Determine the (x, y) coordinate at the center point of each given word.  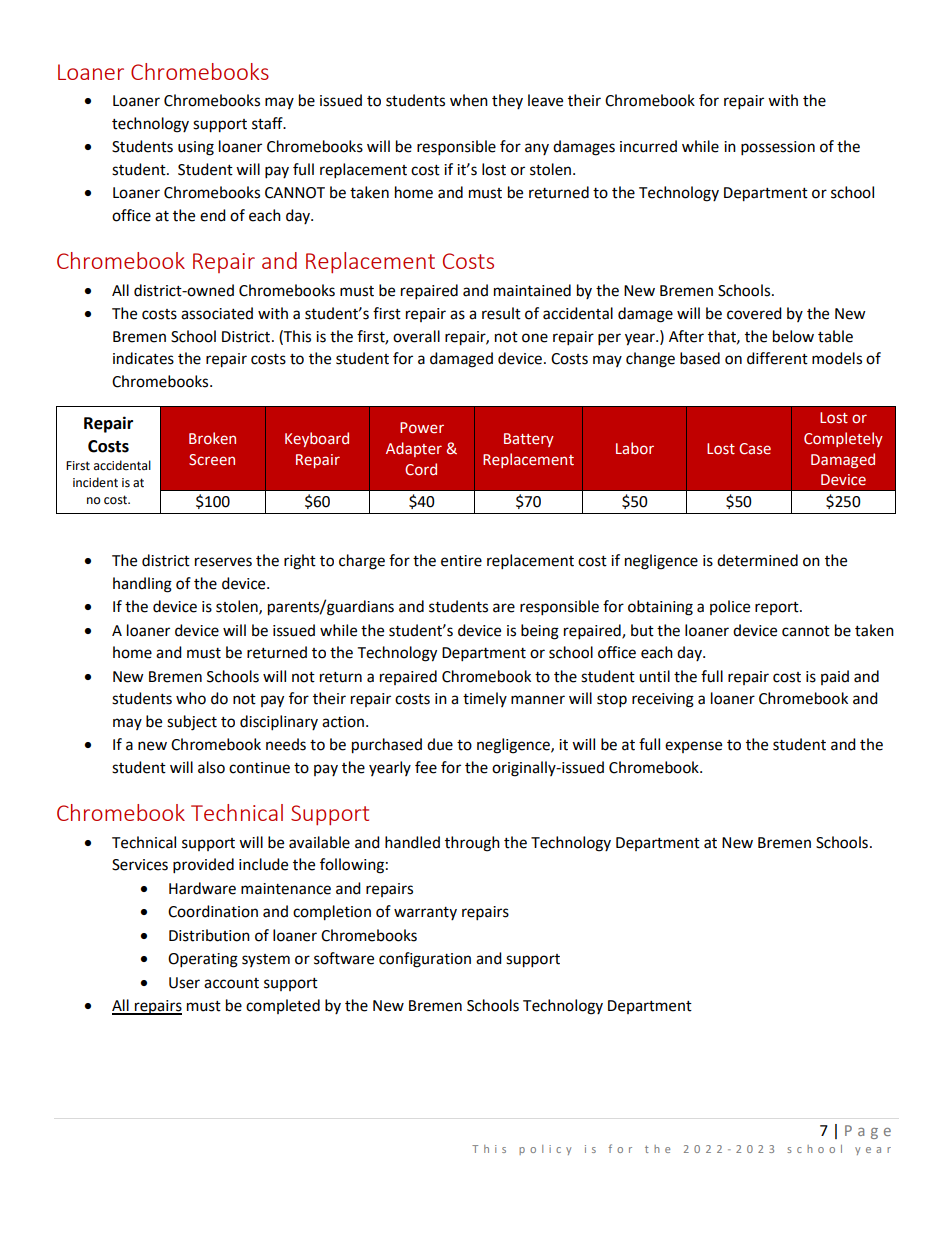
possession (778, 148)
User (184, 983)
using (196, 148)
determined (757, 560)
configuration (425, 960)
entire (461, 561)
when (469, 100)
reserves (223, 562)
